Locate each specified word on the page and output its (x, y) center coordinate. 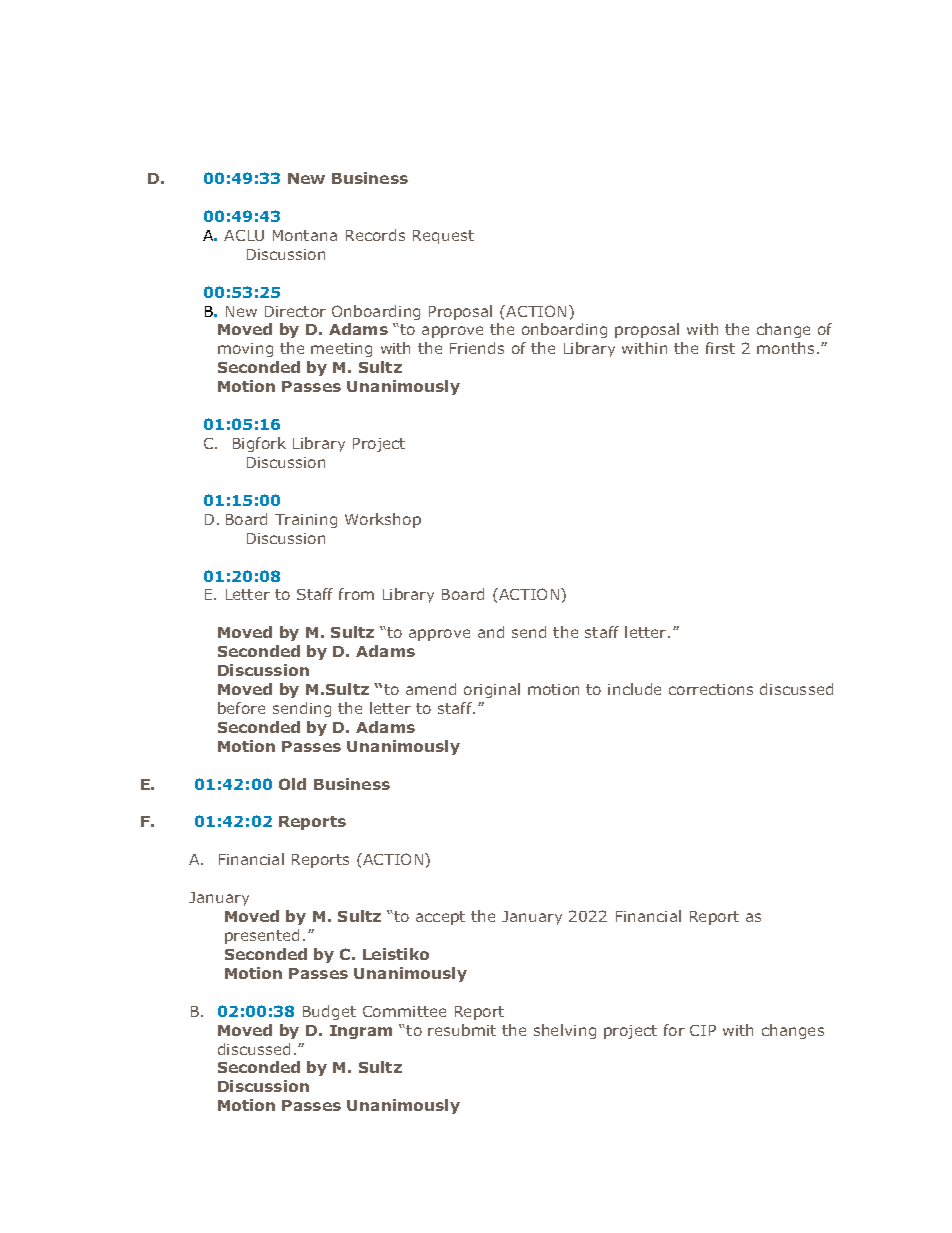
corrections (711, 689)
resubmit (462, 1030)
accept (440, 918)
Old (292, 784)
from (356, 594)
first (720, 348)
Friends (477, 348)
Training (306, 521)
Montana (305, 235)
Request (443, 237)
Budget (329, 1012)
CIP (703, 1030)
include (634, 689)
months (785, 348)
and (491, 632)
